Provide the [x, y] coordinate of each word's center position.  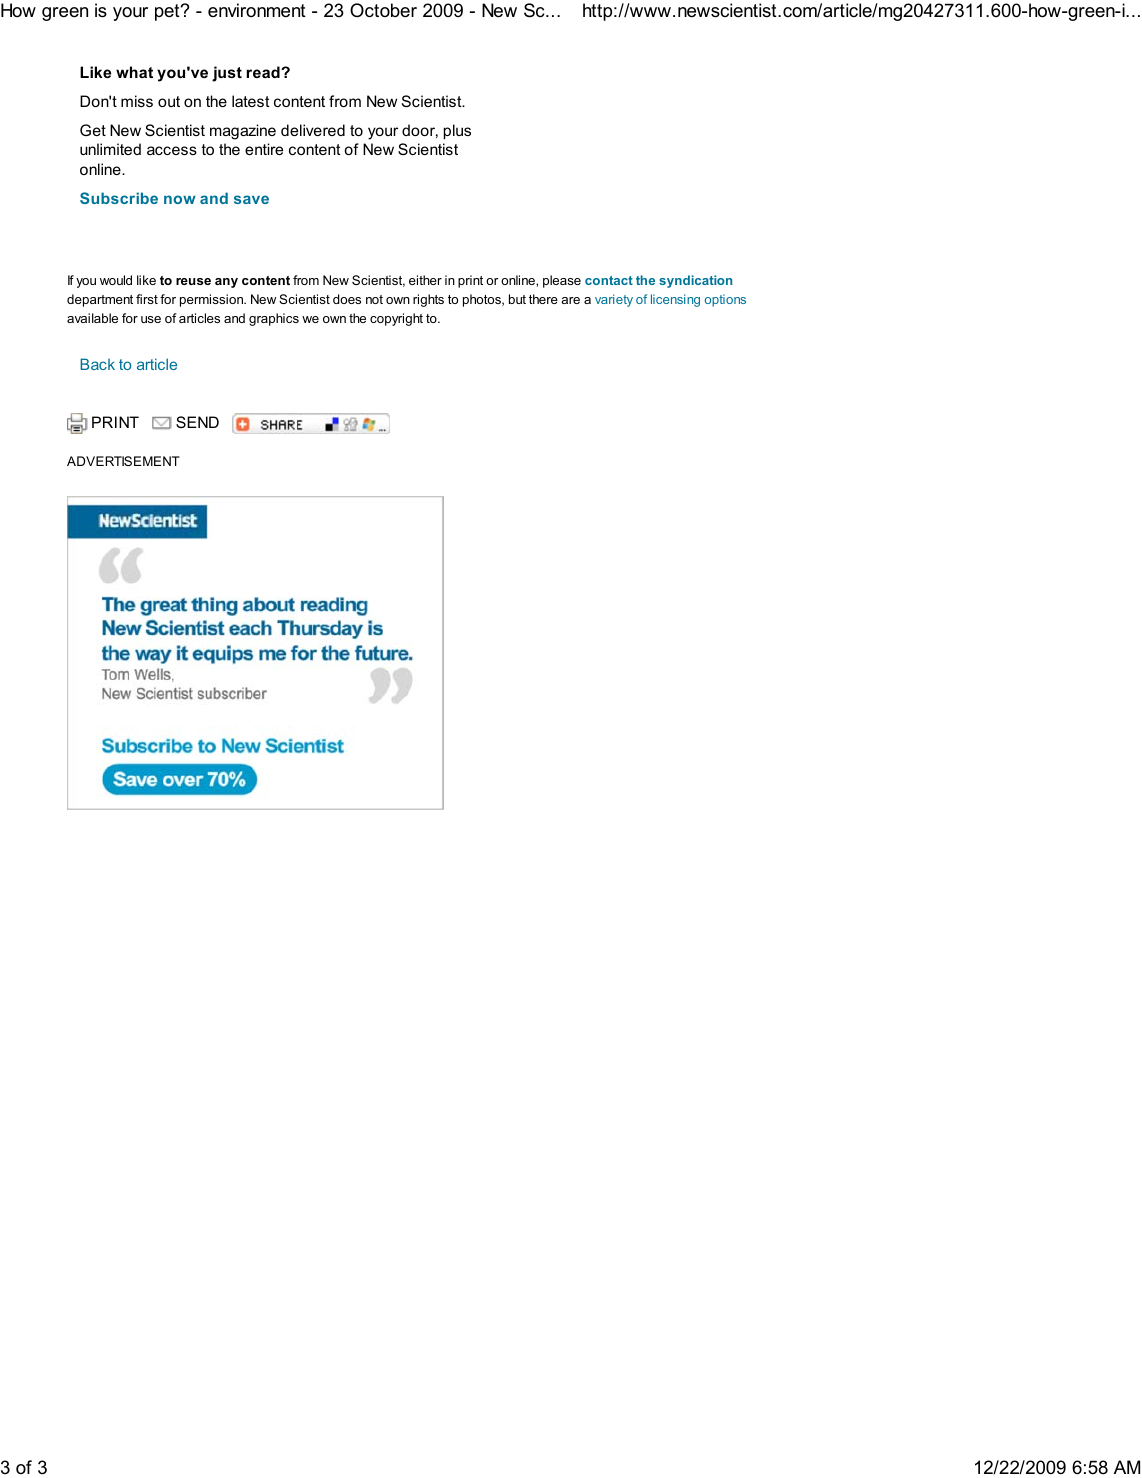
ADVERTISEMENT [123, 461]
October [383, 10]
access [172, 150]
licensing [675, 300]
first [147, 299]
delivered [313, 130]
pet [168, 12]
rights [428, 300]
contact [609, 280]
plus [457, 131]
